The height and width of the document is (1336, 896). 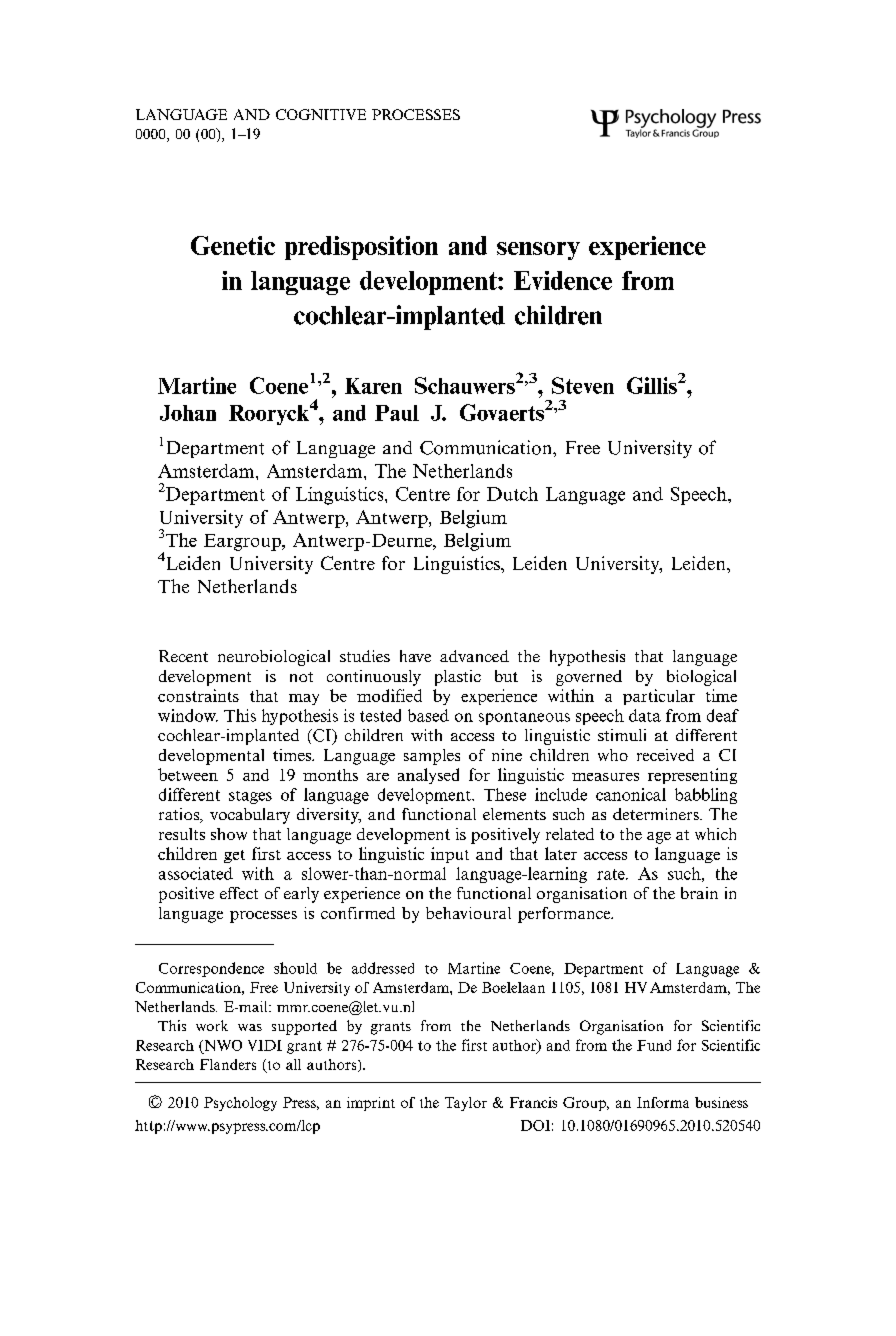 I want to click on Taylor, so click(x=466, y=1104).
